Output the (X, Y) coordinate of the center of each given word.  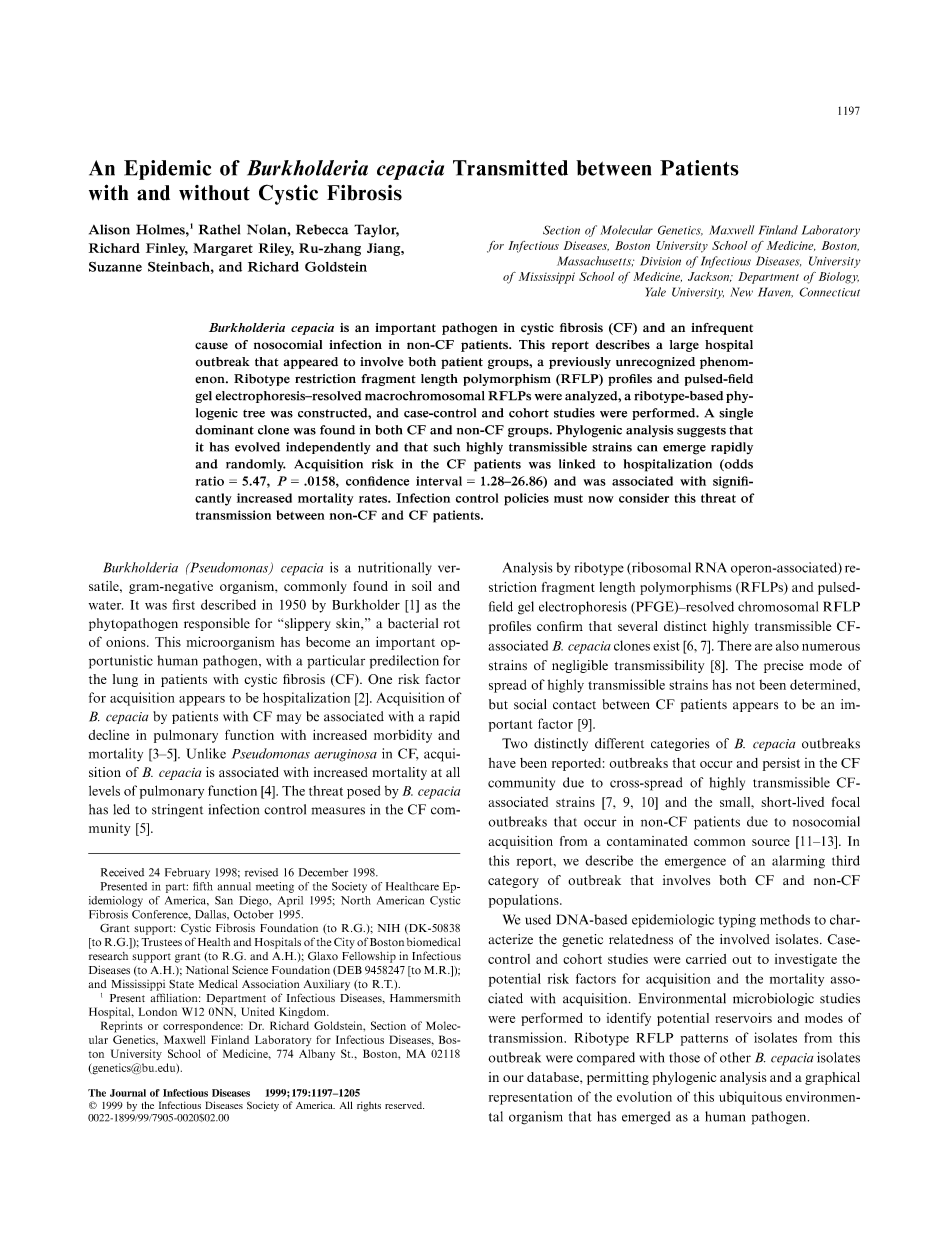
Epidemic (167, 170)
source (771, 842)
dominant (224, 430)
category (513, 882)
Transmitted (510, 168)
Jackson (710, 277)
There (734, 645)
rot (452, 624)
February (187, 873)
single (736, 414)
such (446, 447)
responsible (217, 624)
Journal (128, 1093)
